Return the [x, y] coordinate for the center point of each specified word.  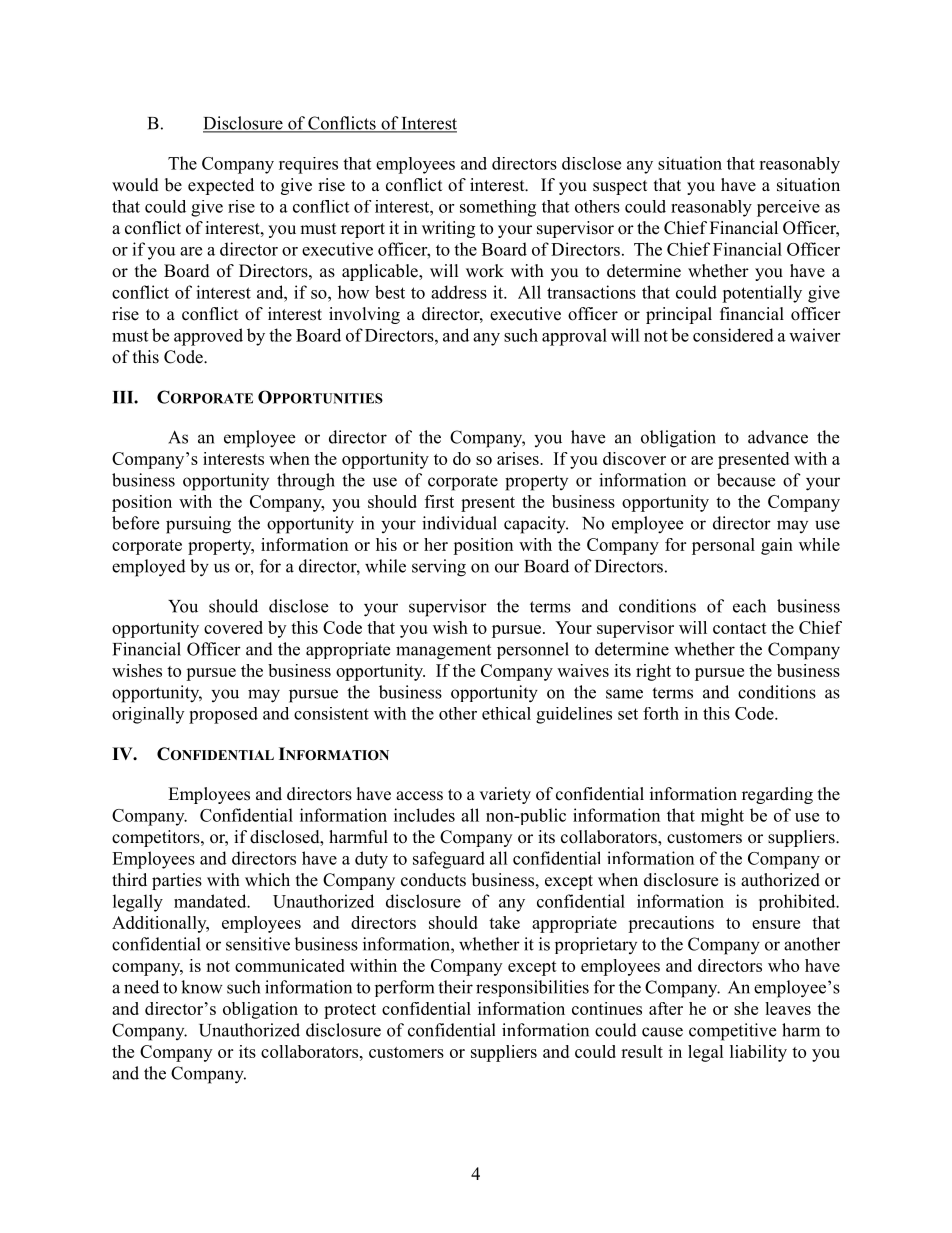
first [439, 501]
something [498, 208]
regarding [777, 795]
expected [221, 186]
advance [778, 437]
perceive [788, 208]
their [455, 987]
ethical [506, 713]
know [202, 987]
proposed [223, 715]
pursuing [198, 525]
